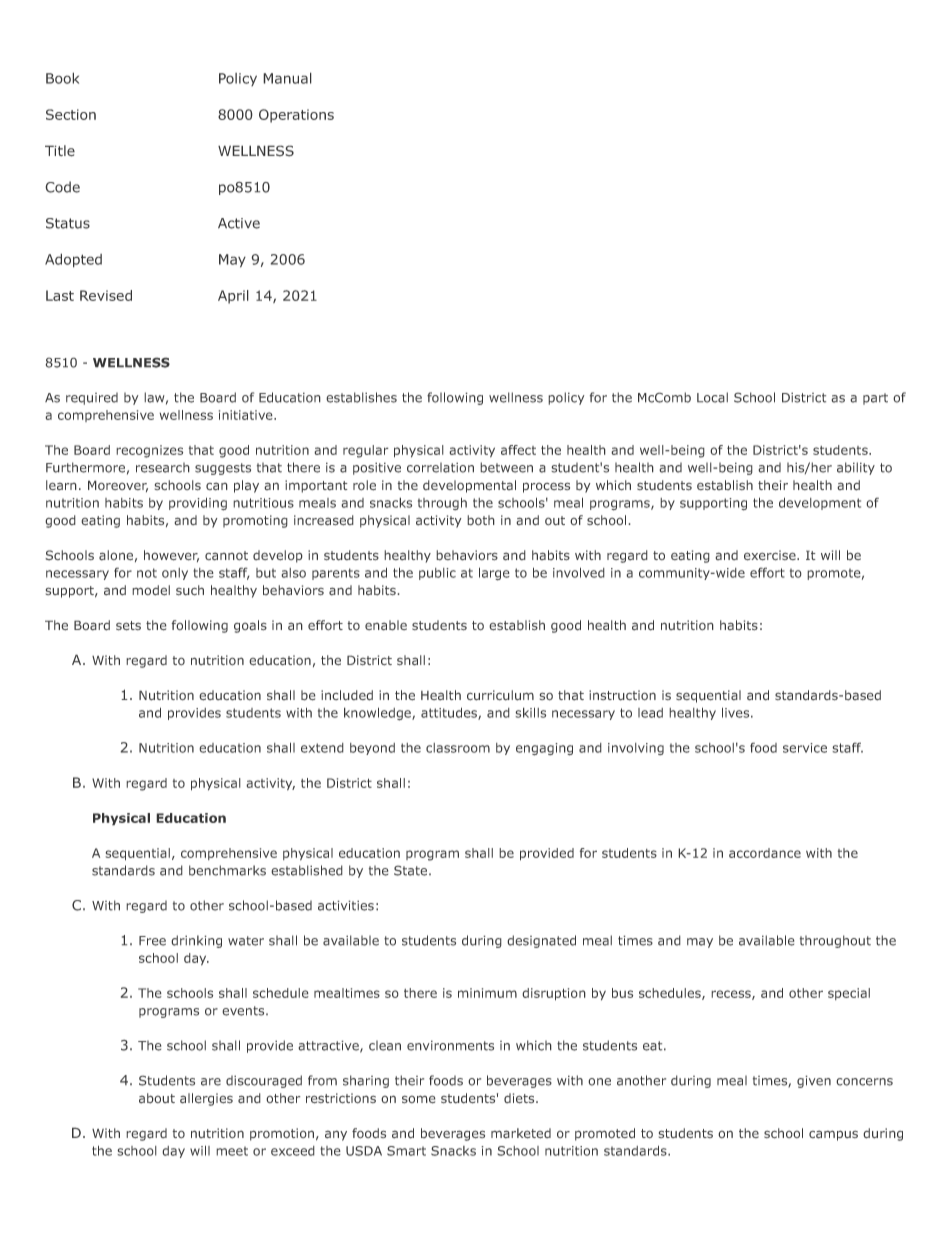 This screenshot has height=1233, width=952. What do you see at coordinates (518, 450) in the screenshot?
I see `affect` at bounding box center [518, 450].
